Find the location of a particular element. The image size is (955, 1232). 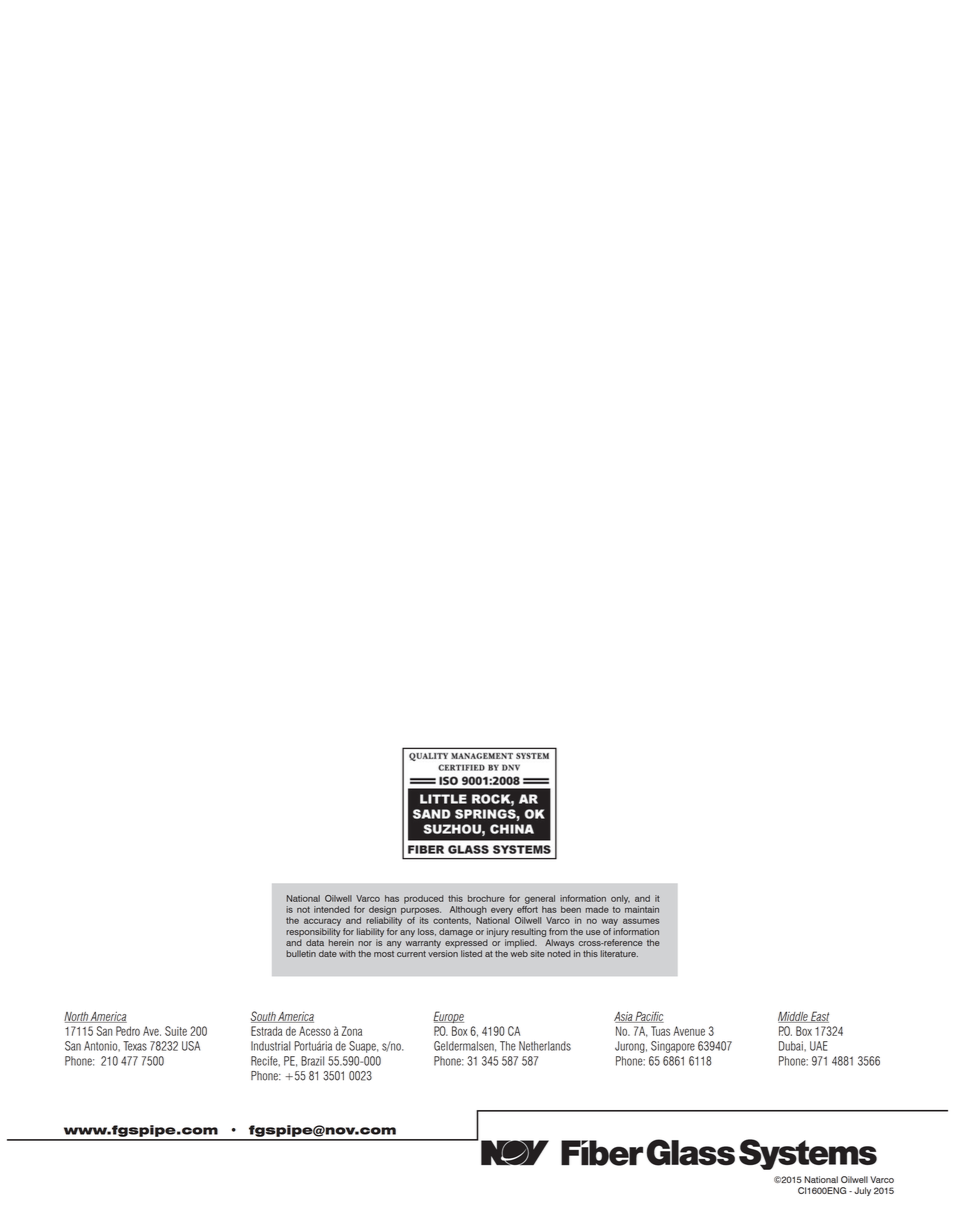

Singapore is located at coordinates (673, 1047).
